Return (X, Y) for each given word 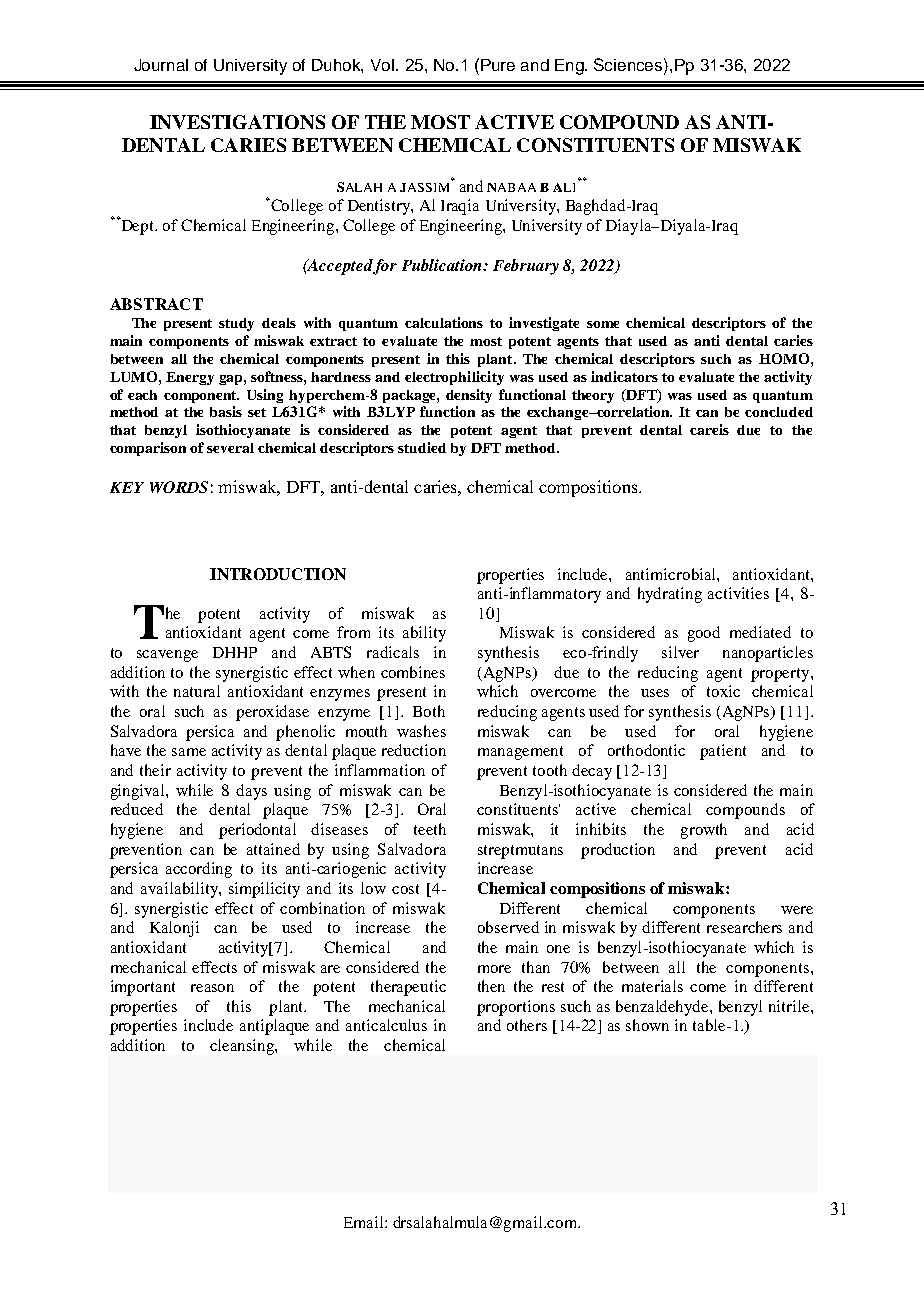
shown (647, 1025)
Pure (498, 65)
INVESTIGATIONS (237, 122)
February (526, 267)
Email (365, 1222)
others (527, 1025)
